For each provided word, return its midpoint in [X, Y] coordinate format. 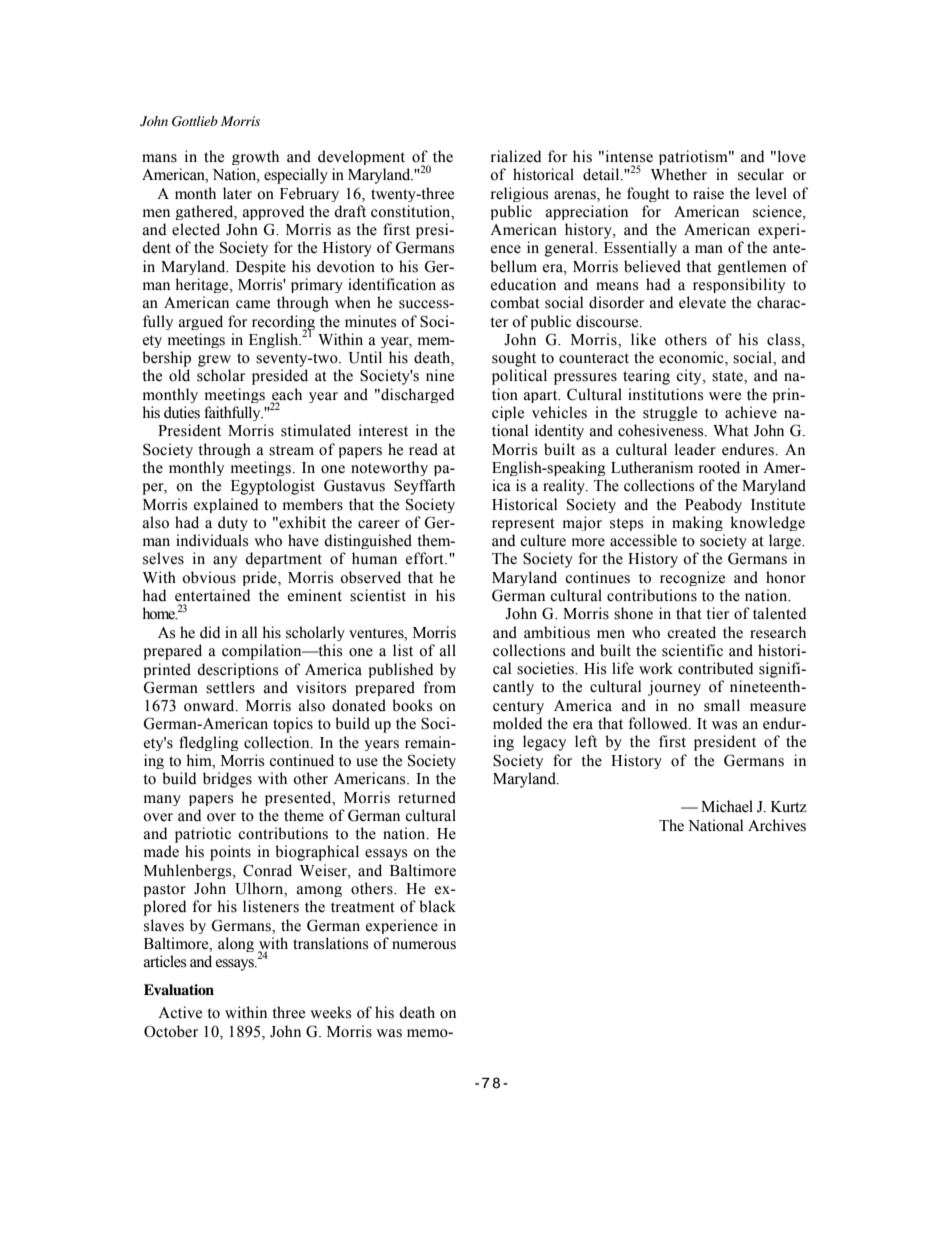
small [722, 705]
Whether [679, 174]
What [731, 430]
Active [180, 1012]
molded [517, 723]
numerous [424, 945]
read [423, 449]
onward [210, 705]
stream [291, 450]
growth [255, 157]
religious [519, 194]
